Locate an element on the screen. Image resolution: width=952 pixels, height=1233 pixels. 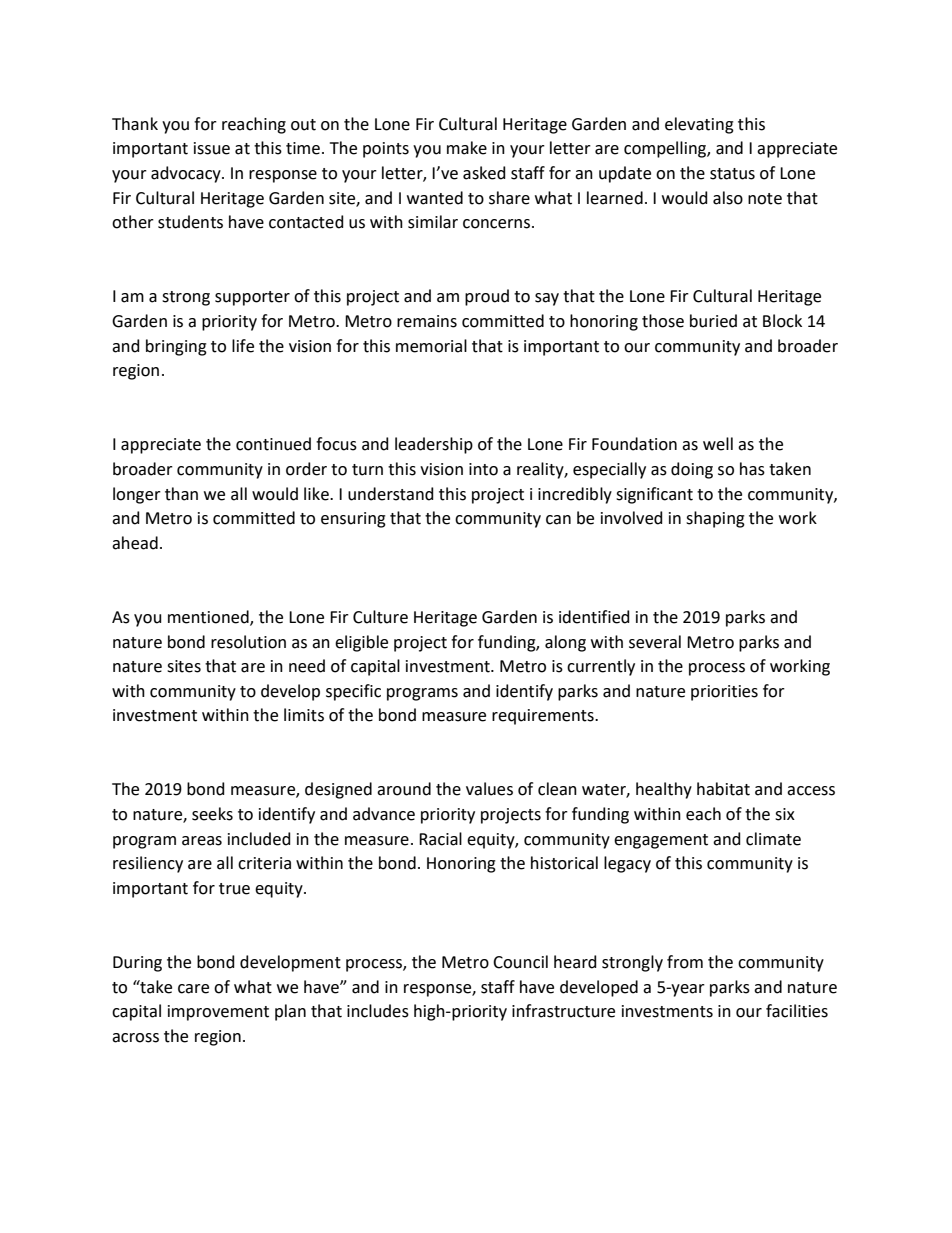
status is located at coordinates (732, 174).
